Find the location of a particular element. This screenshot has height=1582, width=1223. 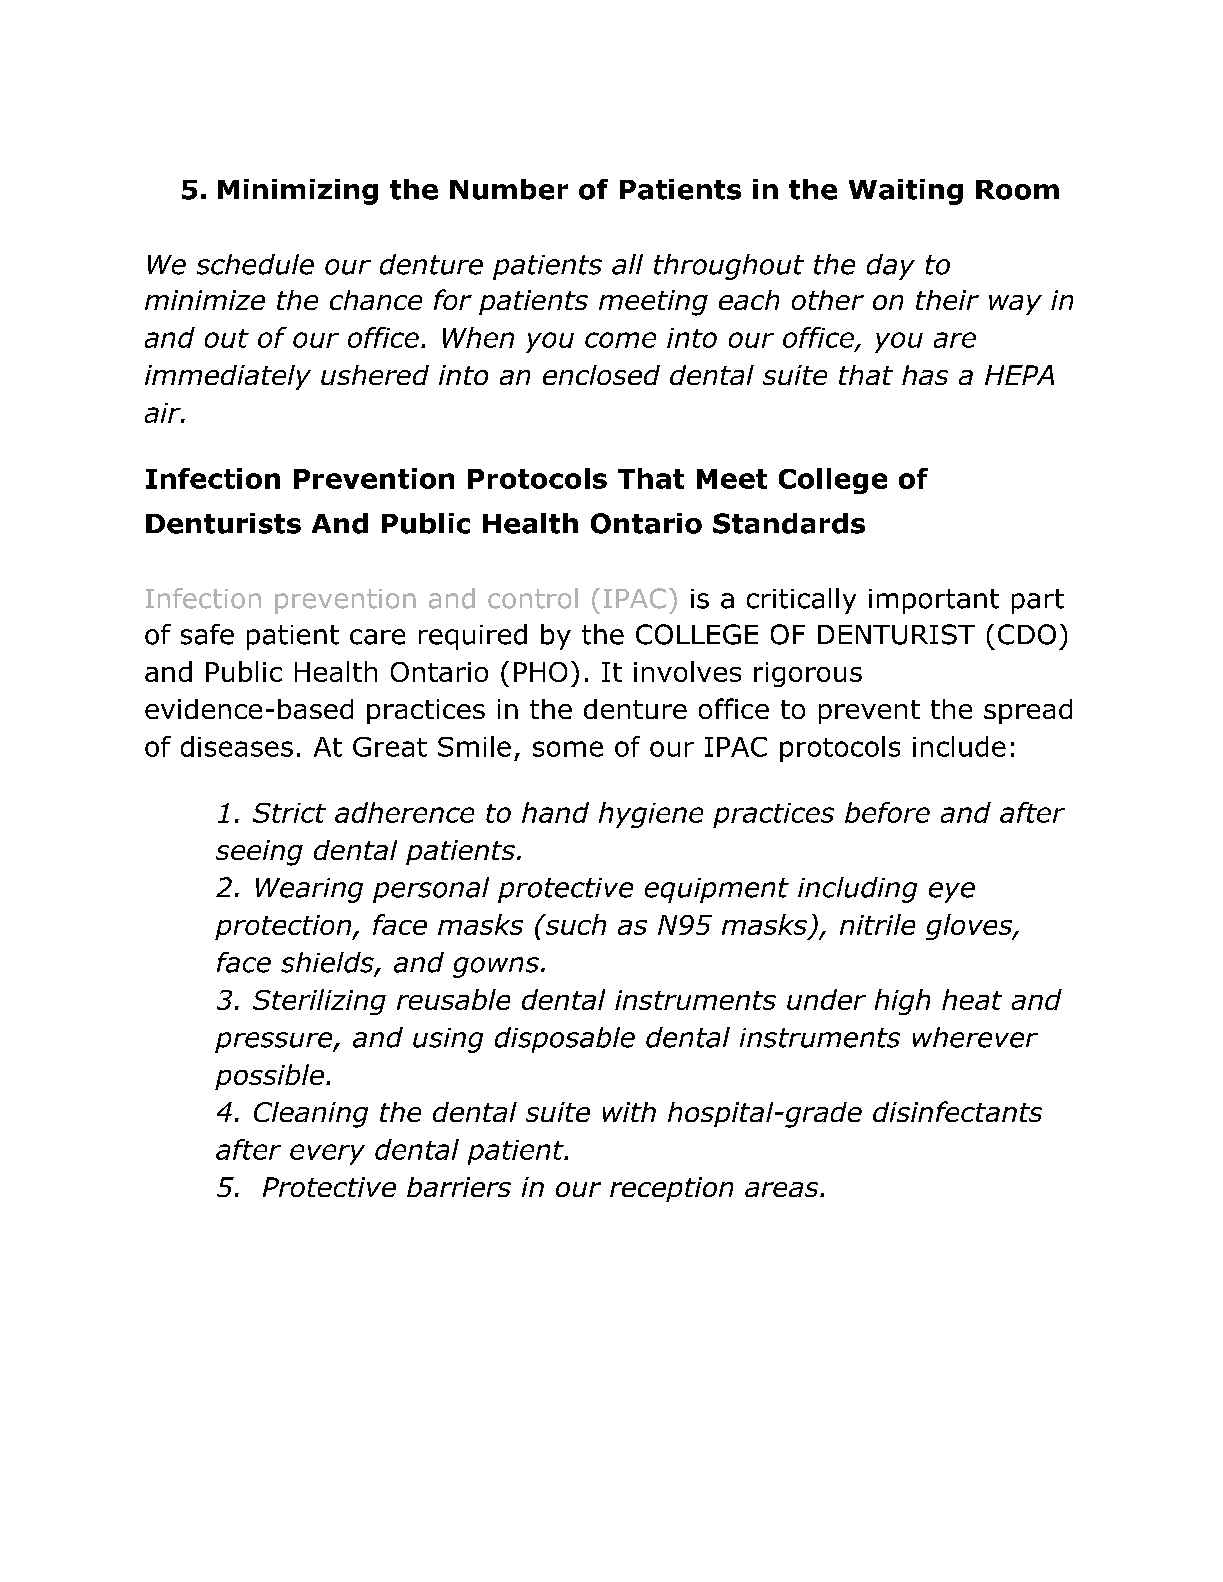

Waiting is located at coordinates (906, 192).
